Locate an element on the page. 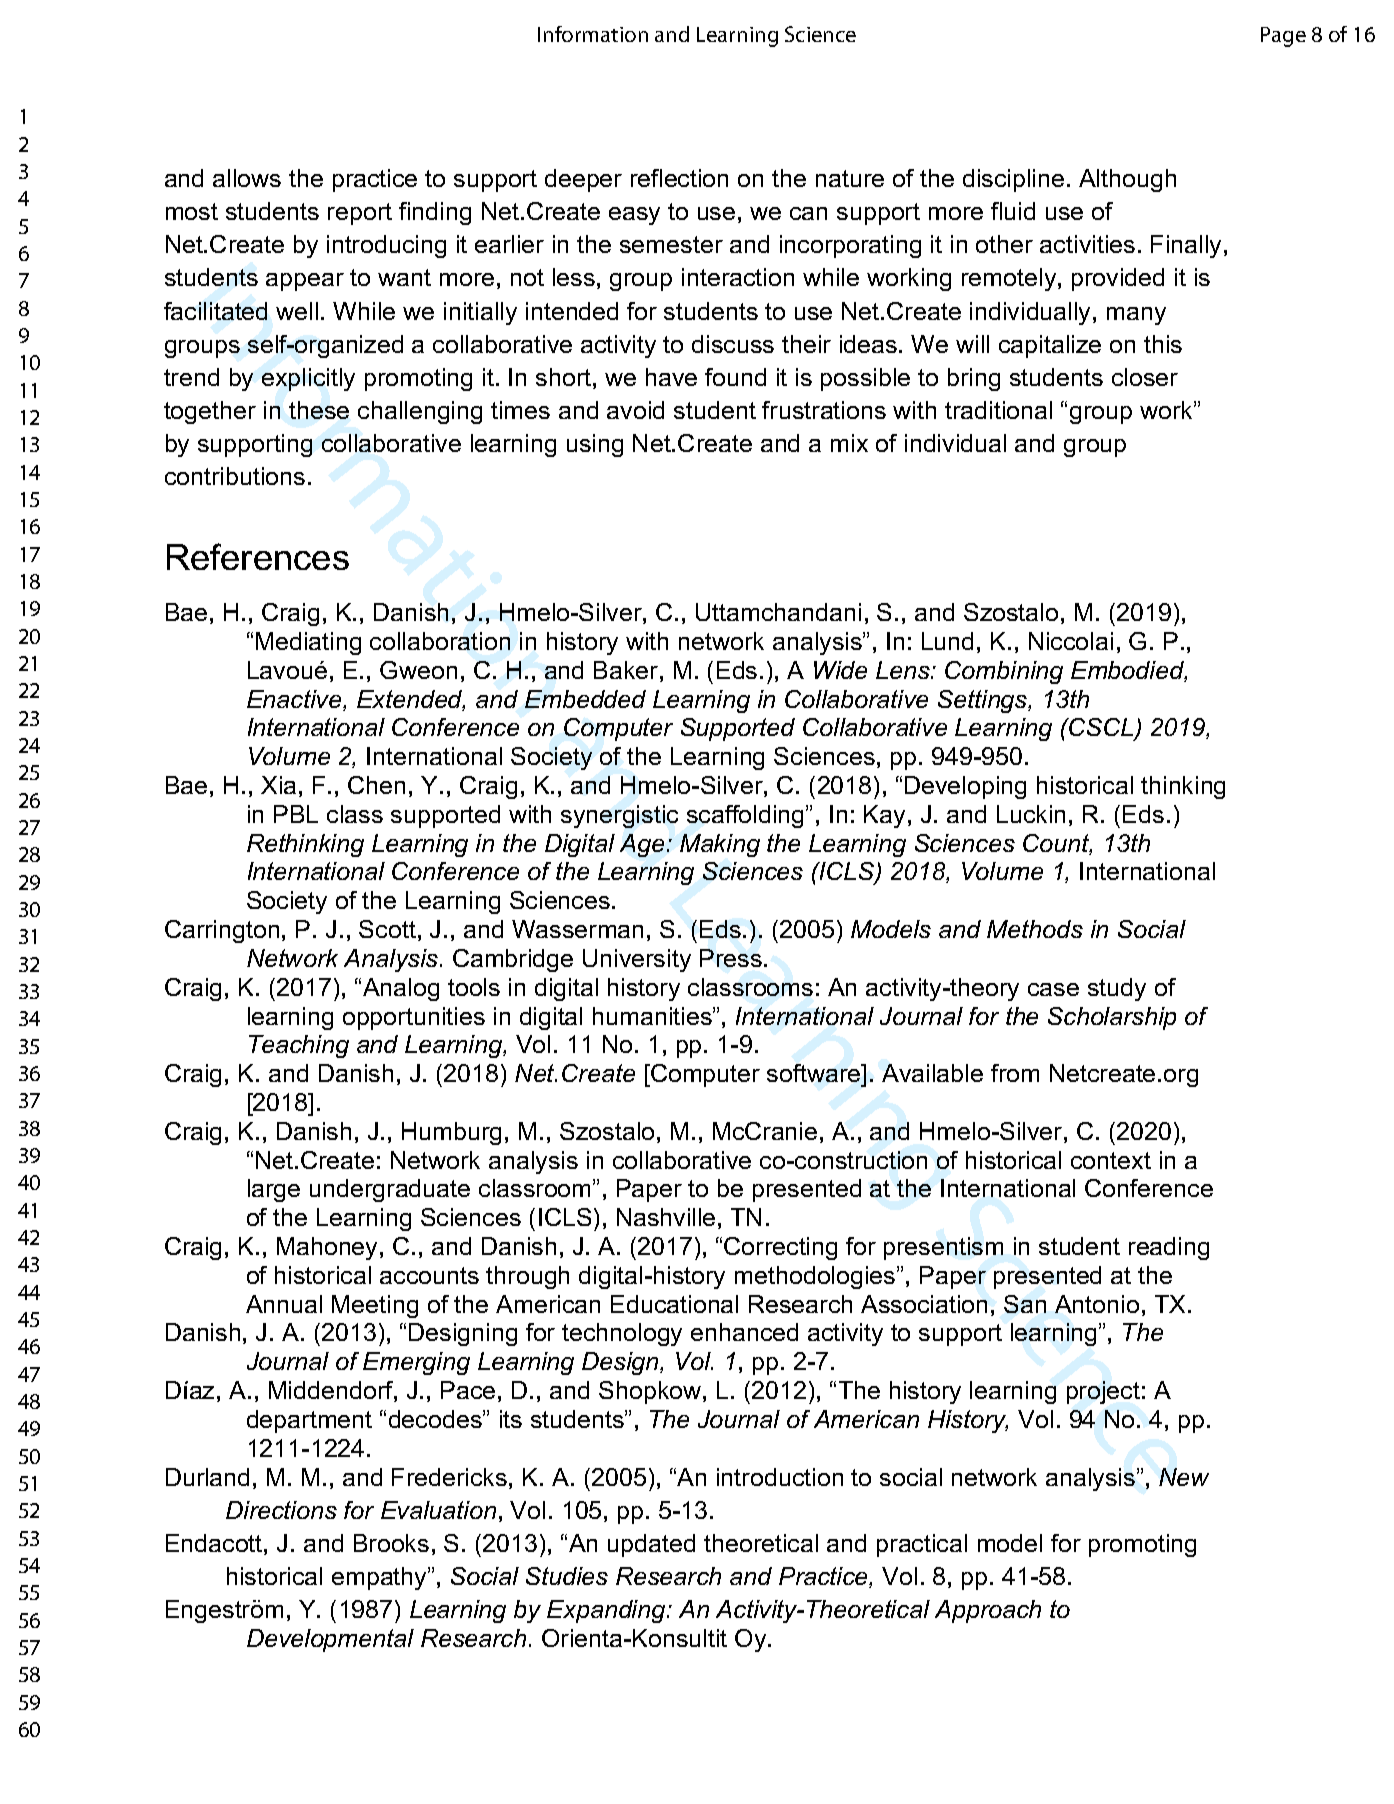 The width and height of the page is (1394, 1804). Although is located at coordinates (1127, 180).
